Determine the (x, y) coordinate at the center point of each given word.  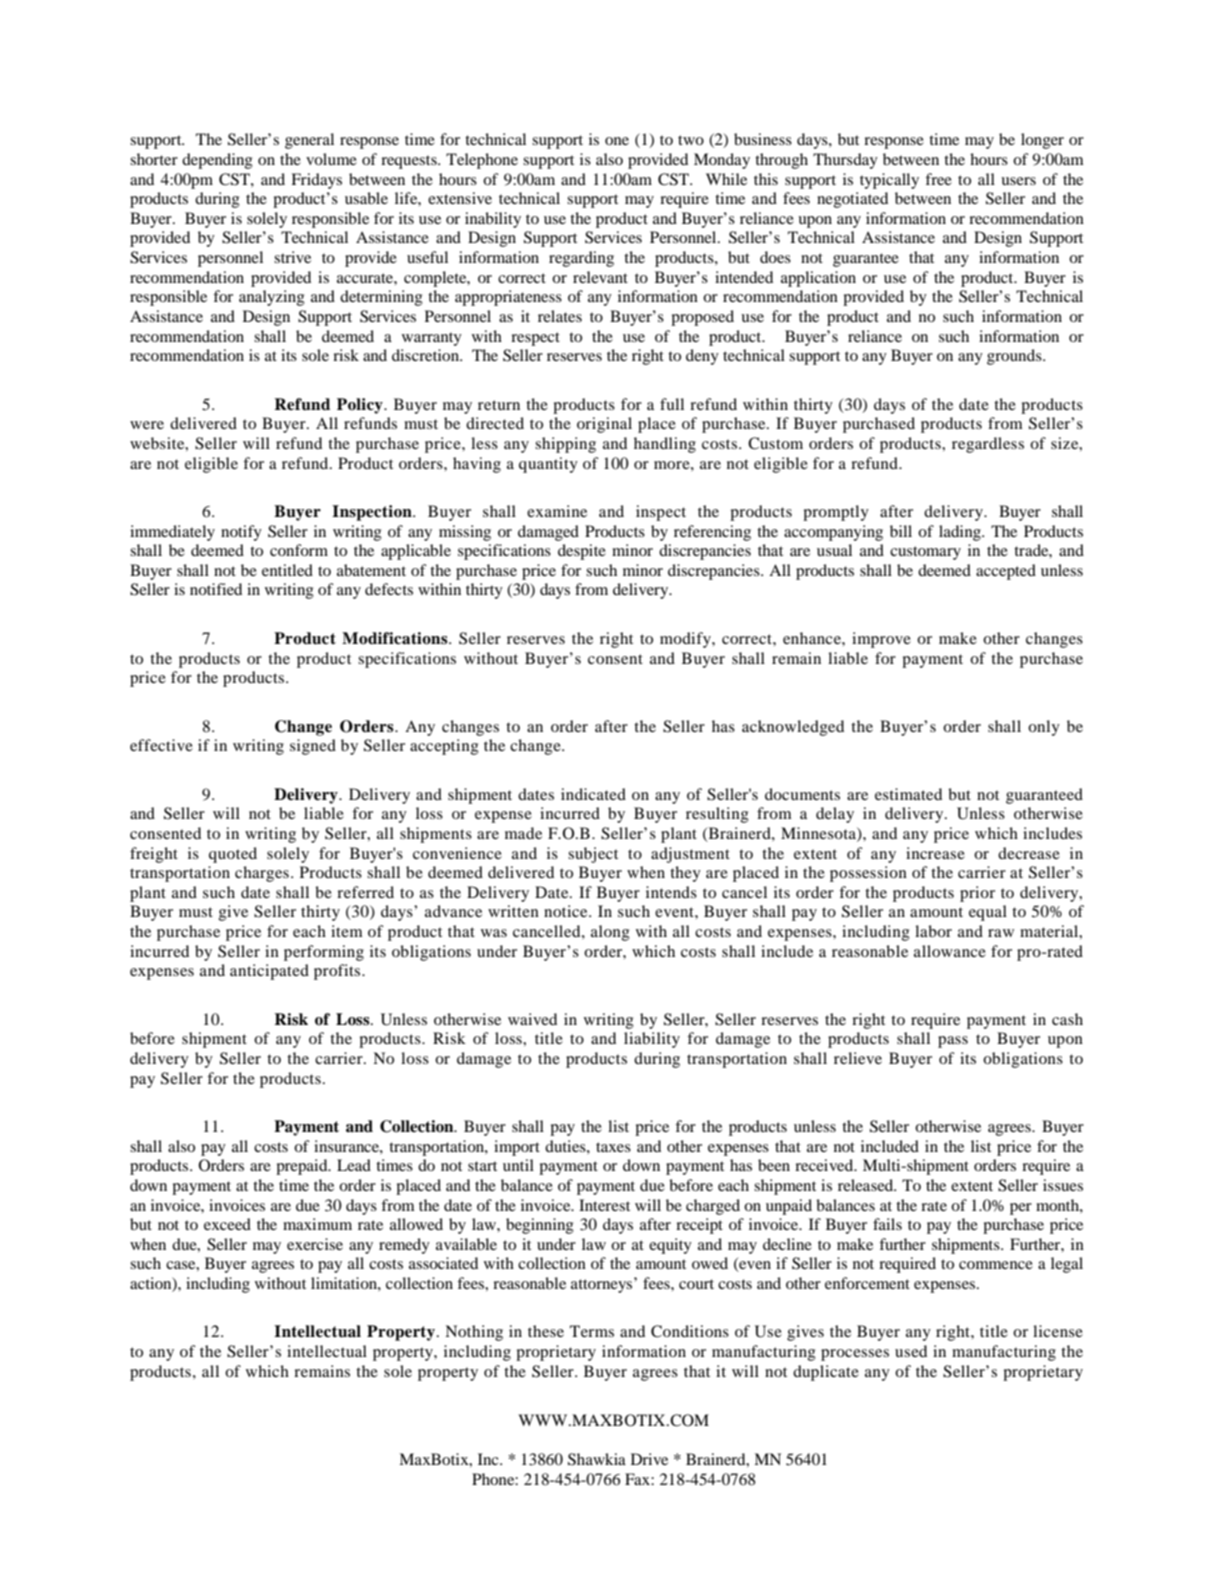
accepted (1006, 572)
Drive (649, 1459)
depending (217, 161)
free (938, 179)
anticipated (269, 972)
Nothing (474, 1333)
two (691, 140)
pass (953, 1042)
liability (652, 1040)
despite (582, 552)
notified (216, 589)
